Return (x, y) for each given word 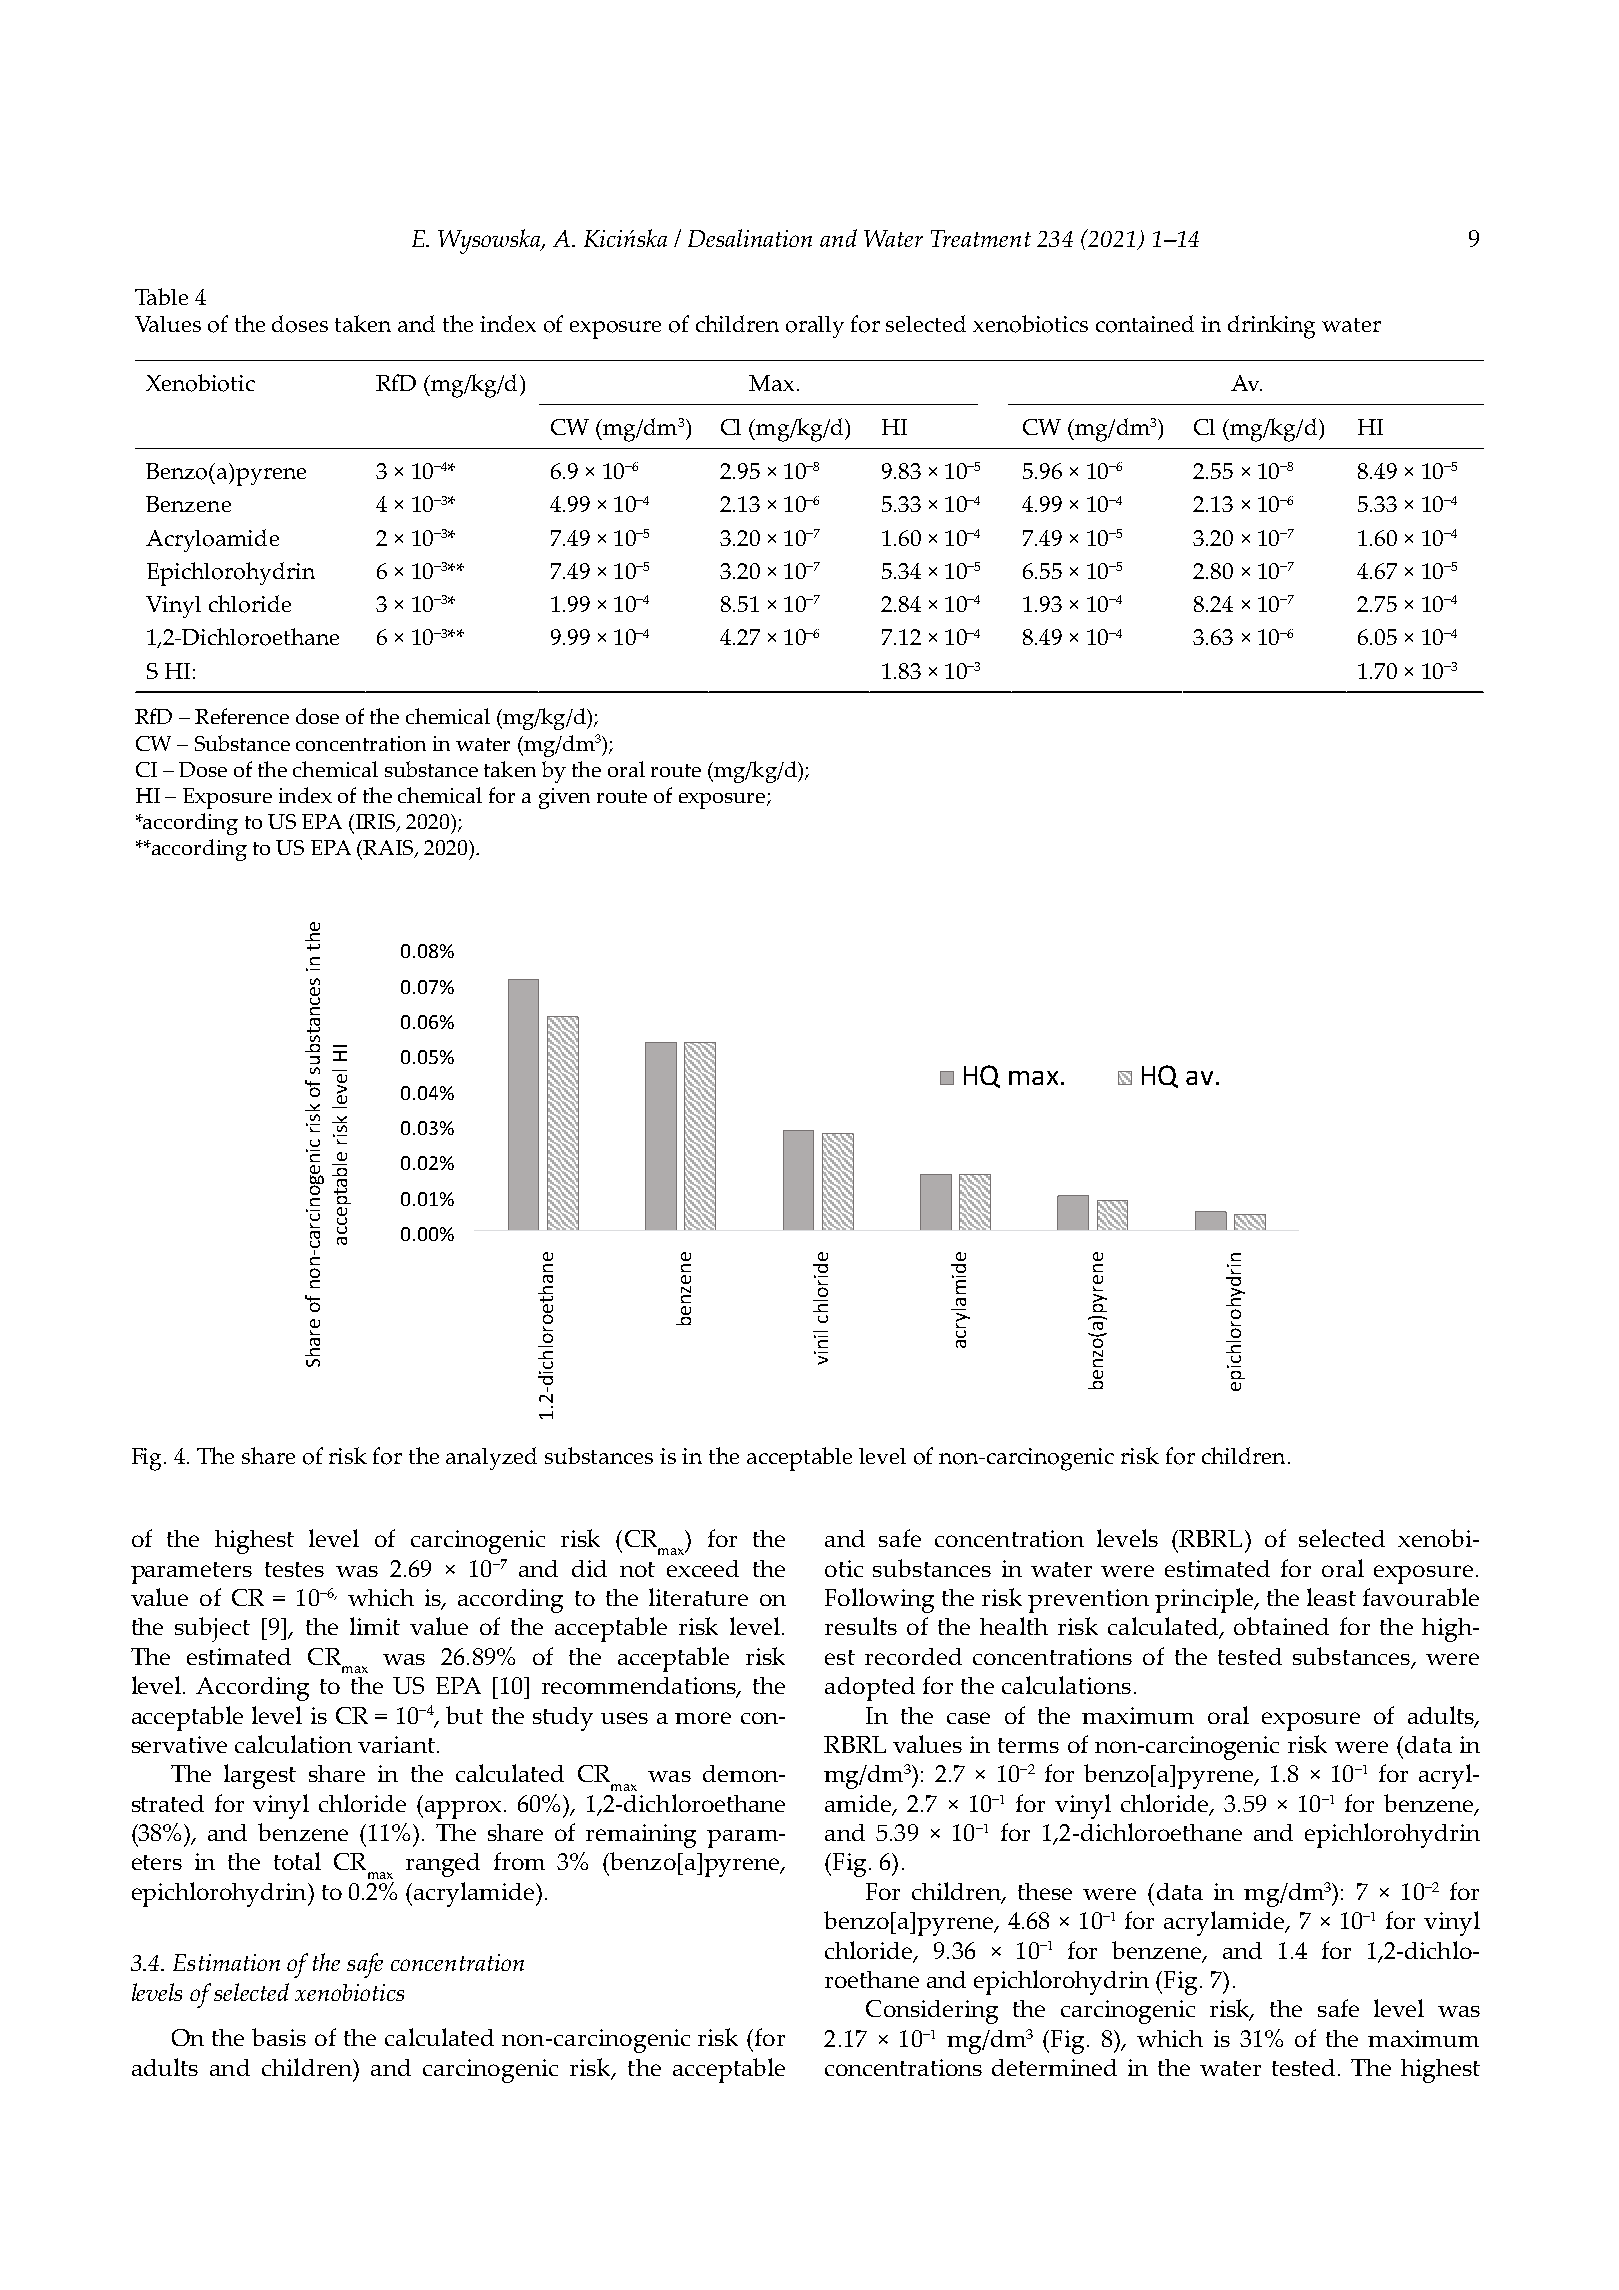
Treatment (981, 238)
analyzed (491, 1458)
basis (279, 2037)
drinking (1271, 327)
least (1331, 1597)
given (564, 798)
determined (1054, 2067)
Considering (932, 2012)
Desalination (750, 238)
